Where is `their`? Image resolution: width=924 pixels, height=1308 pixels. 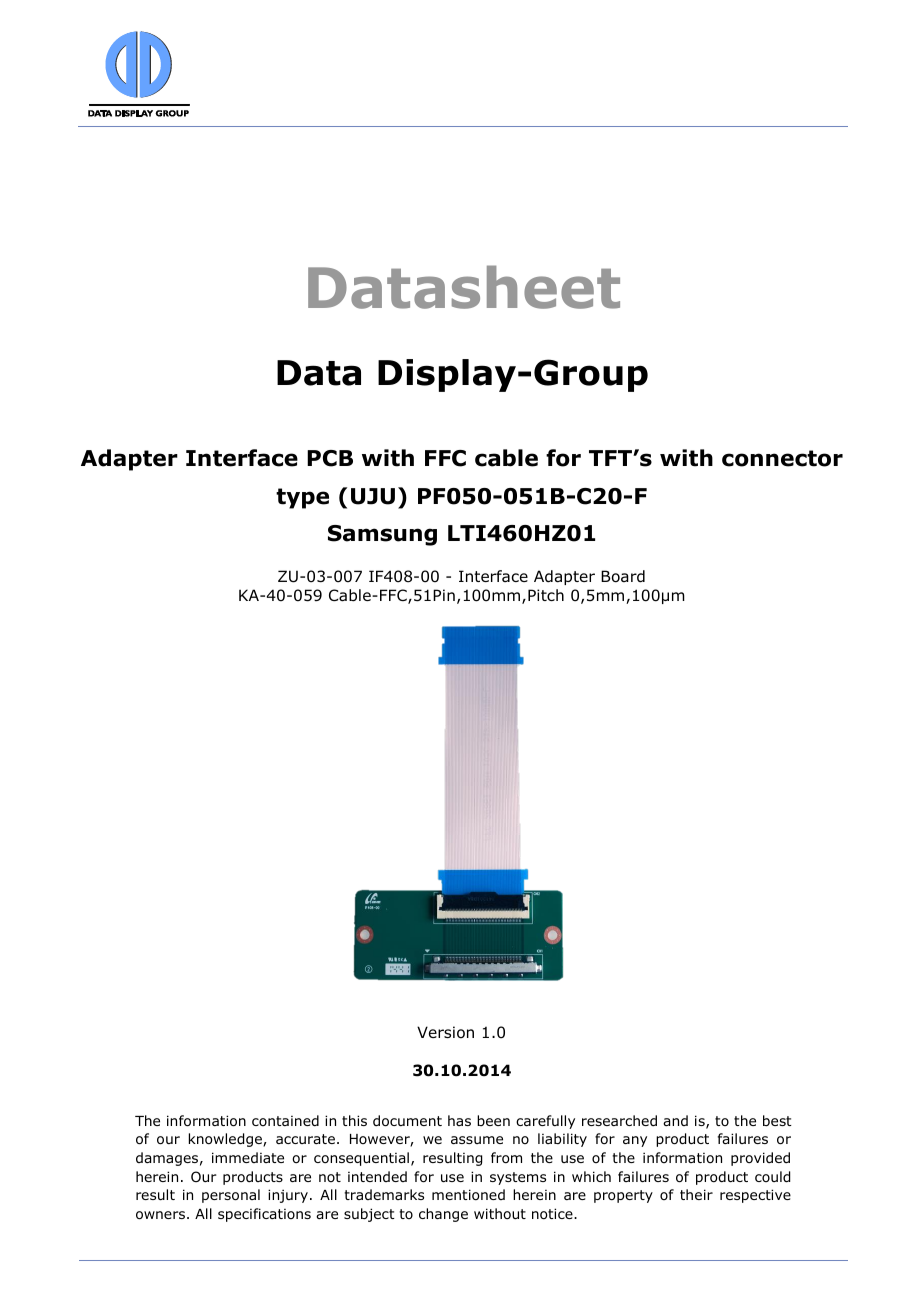 their is located at coordinates (696, 1194).
